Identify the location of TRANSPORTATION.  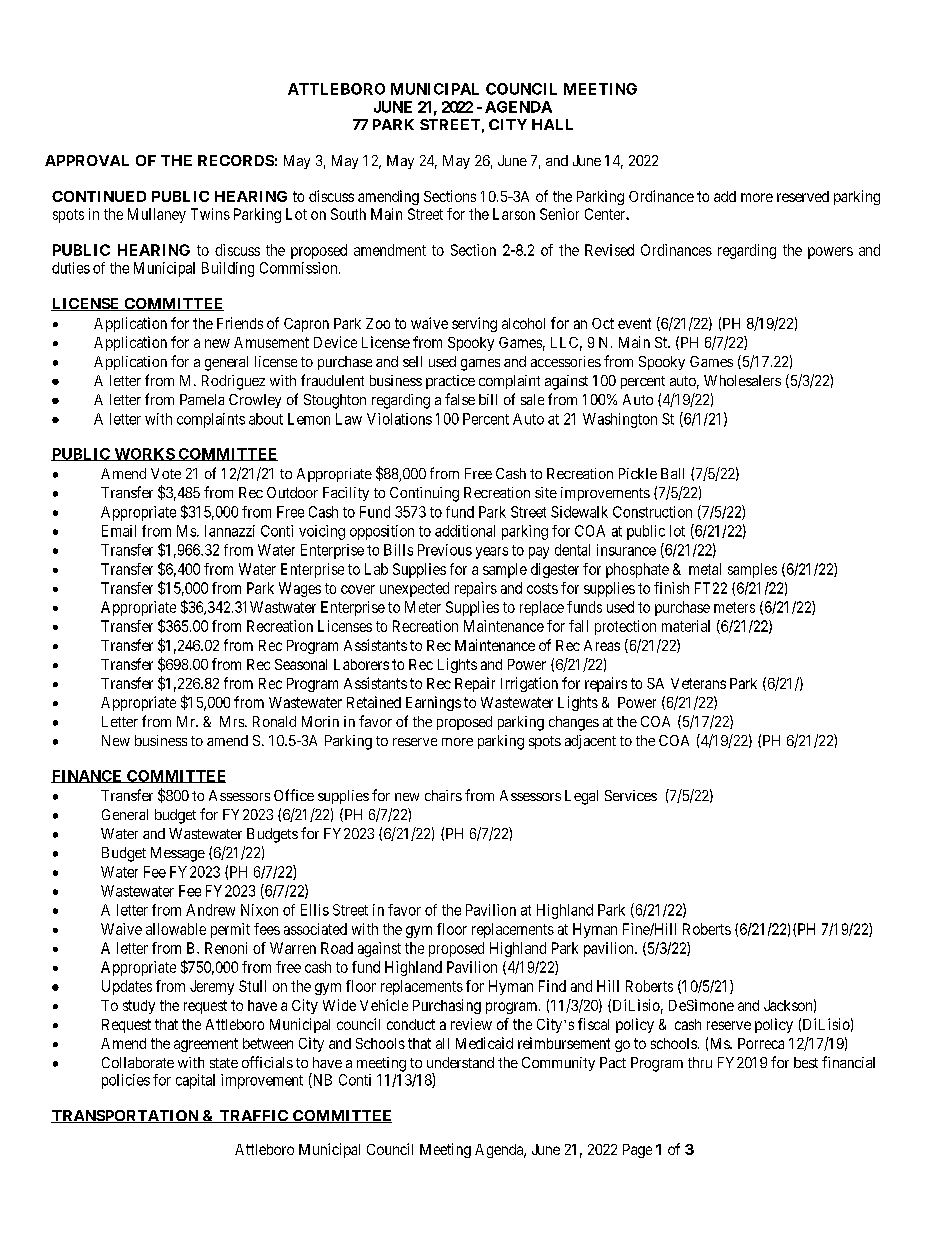
(126, 1116).
